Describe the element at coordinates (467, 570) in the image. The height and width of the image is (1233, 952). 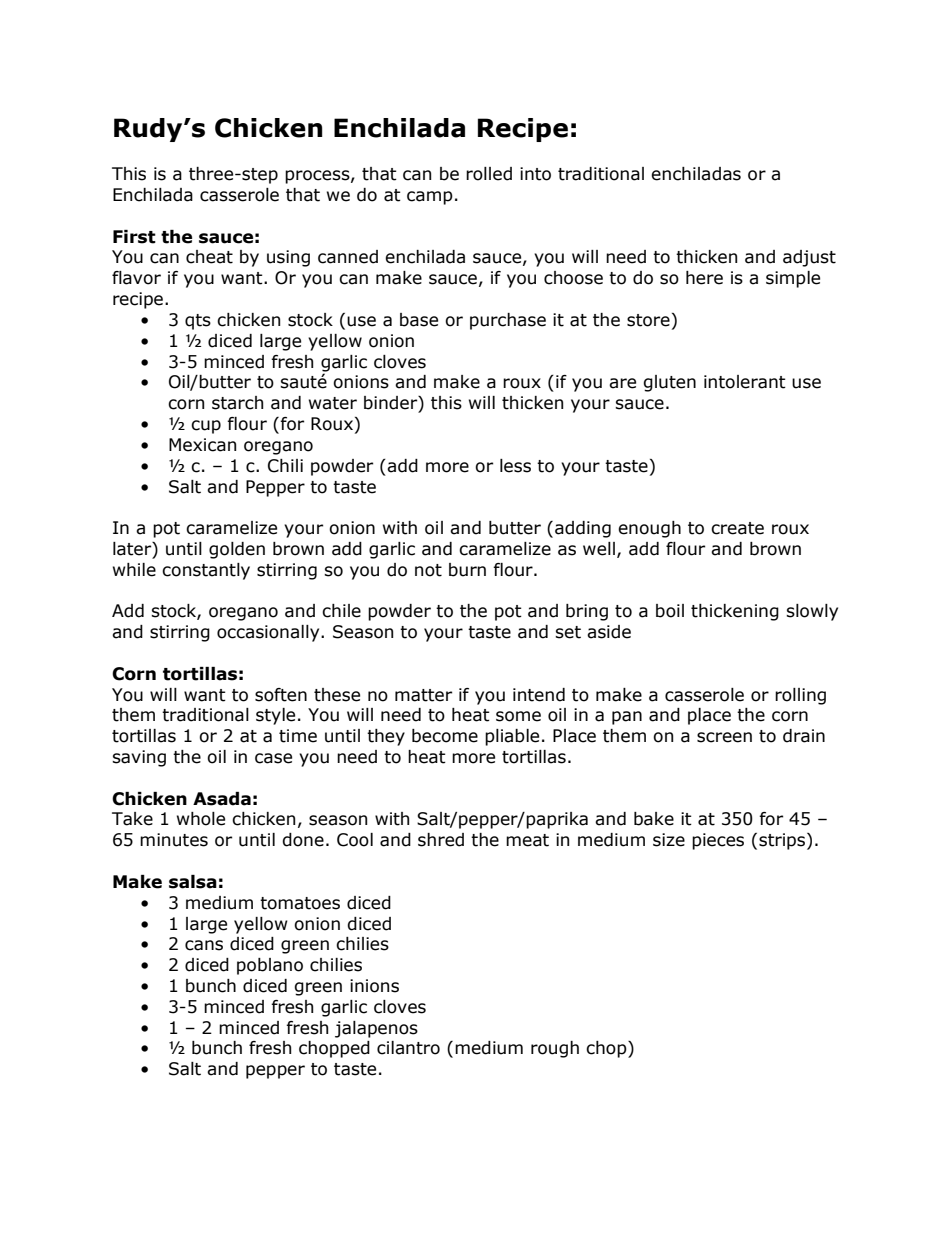
I see `burn` at that location.
